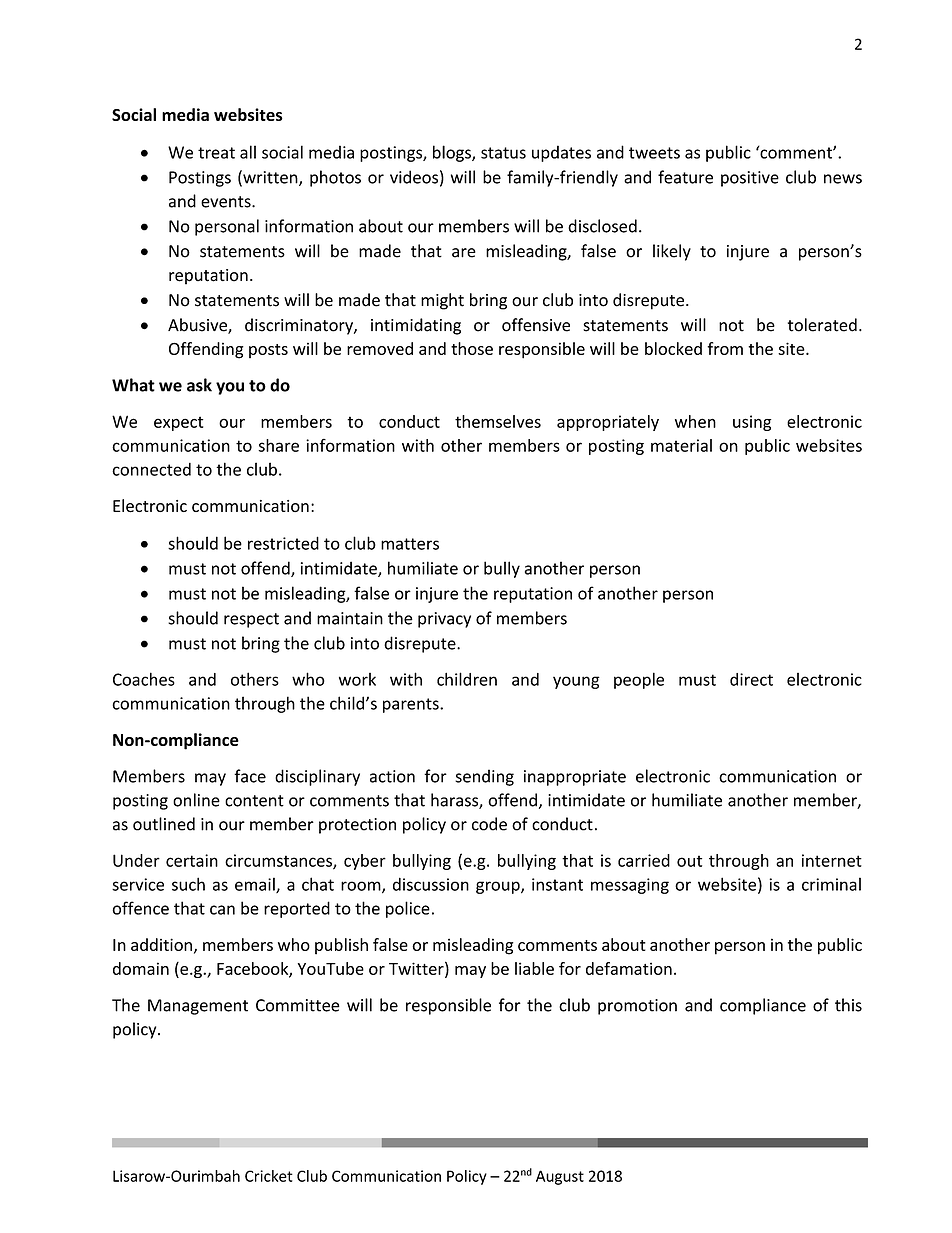 This screenshot has width=952, height=1233. Describe the element at coordinates (752, 423) in the screenshot. I see `using` at that location.
